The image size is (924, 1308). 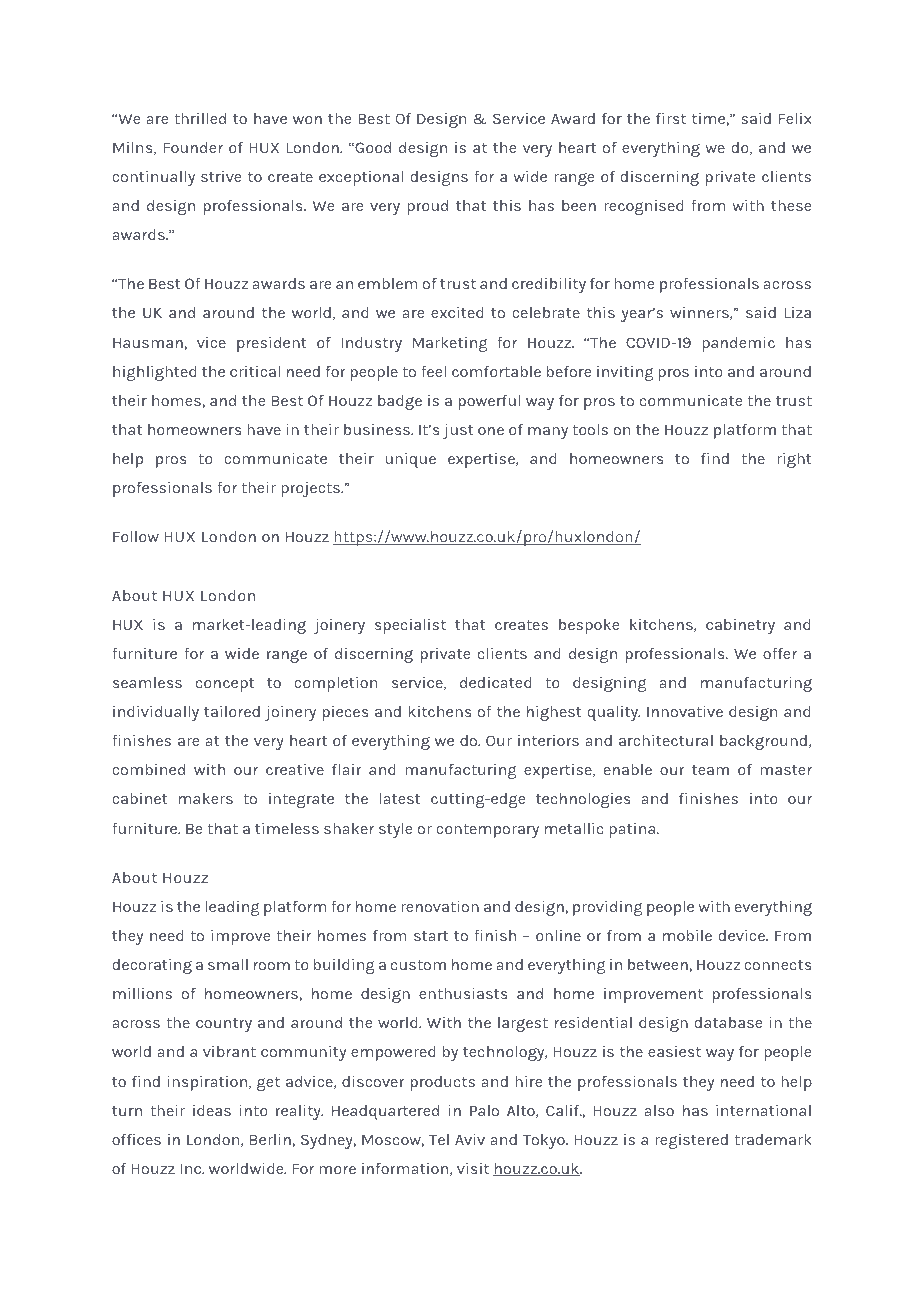 I want to click on concept, so click(x=225, y=685).
